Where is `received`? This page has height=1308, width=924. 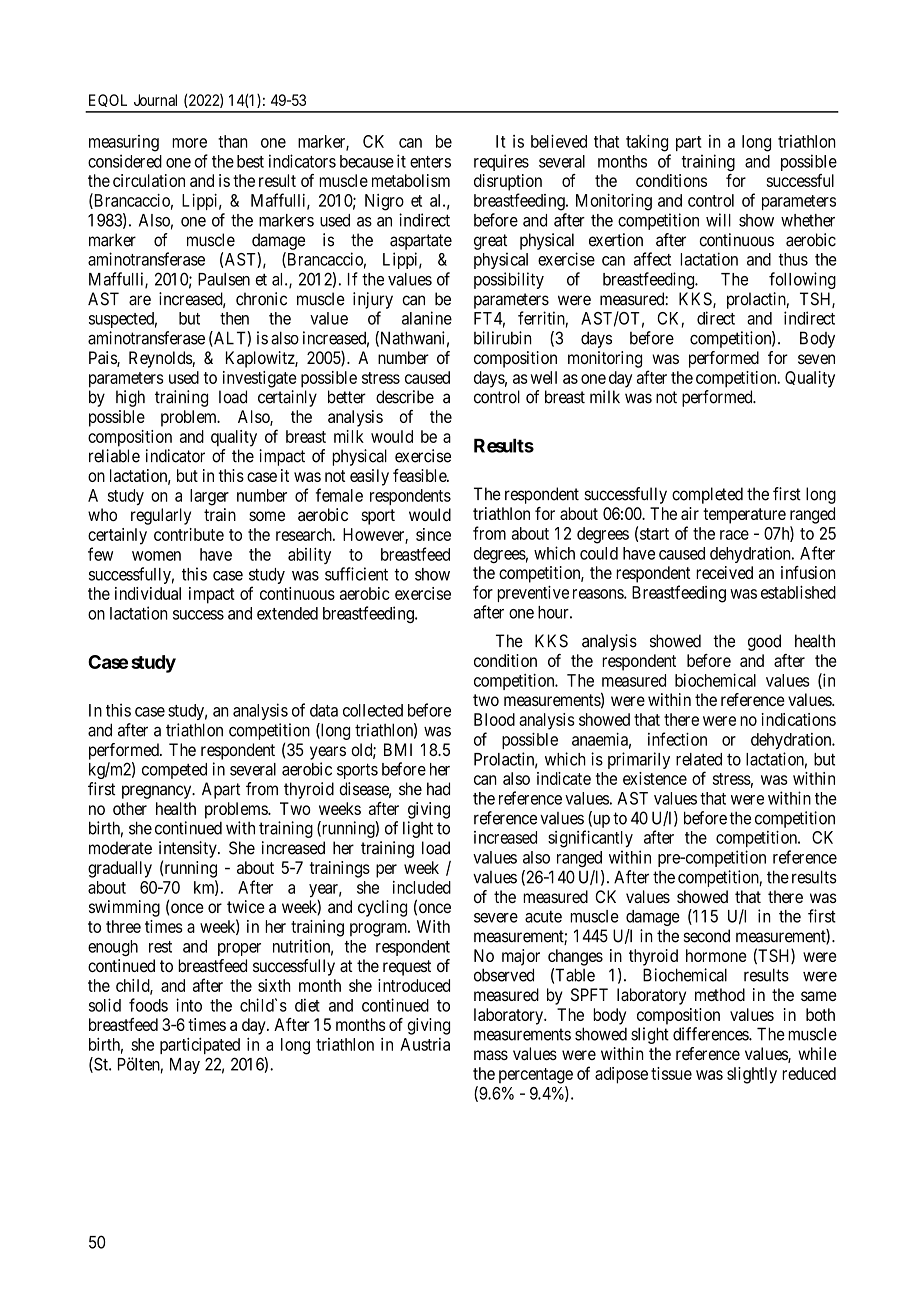 received is located at coordinates (724, 572).
